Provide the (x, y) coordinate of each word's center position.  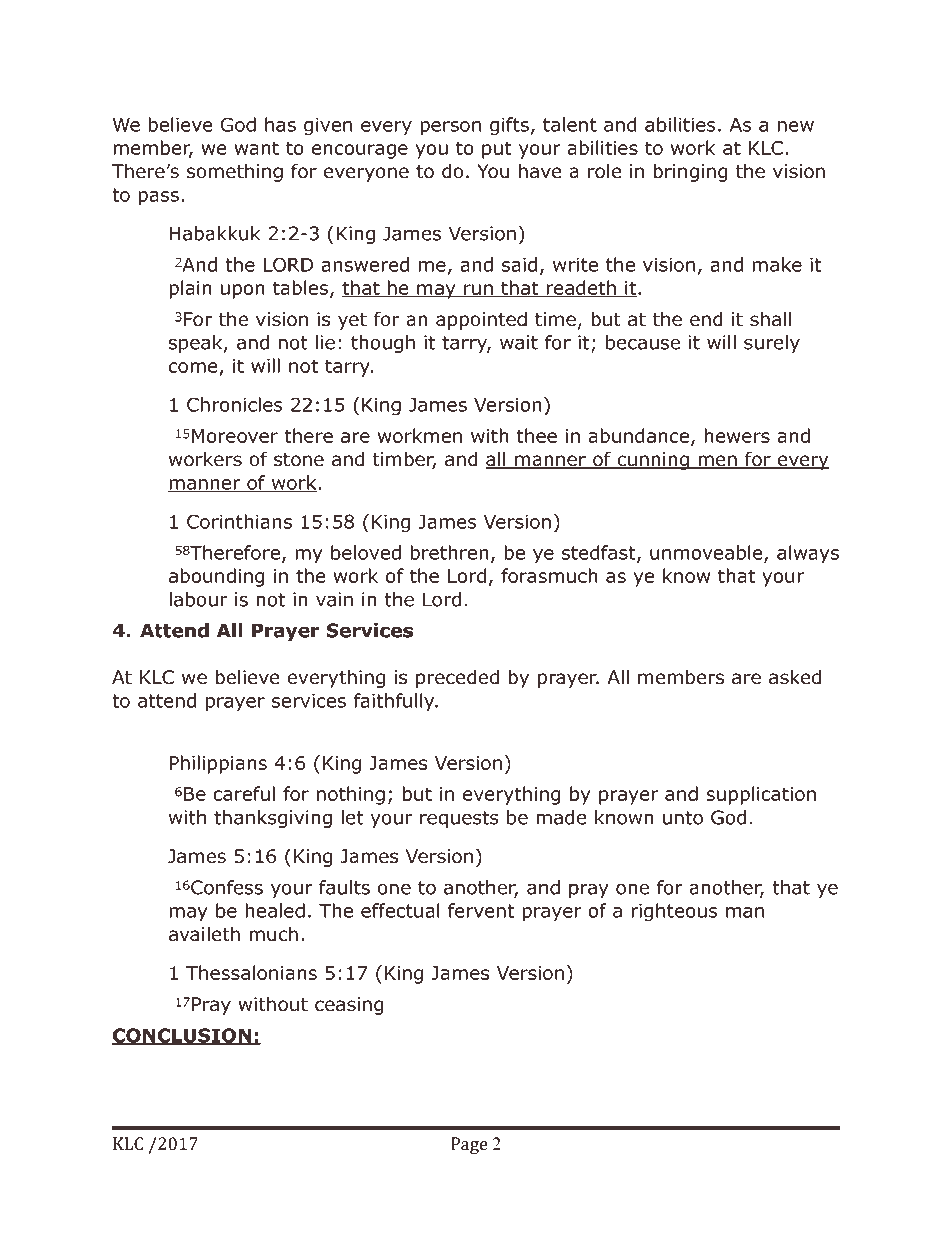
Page (469, 1145)
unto (683, 818)
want (256, 148)
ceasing (349, 1006)
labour (198, 599)
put (497, 150)
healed (275, 910)
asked (795, 677)
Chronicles (235, 404)
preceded (457, 678)
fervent (481, 910)
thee (536, 435)
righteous (674, 912)
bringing (690, 172)
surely (772, 344)
